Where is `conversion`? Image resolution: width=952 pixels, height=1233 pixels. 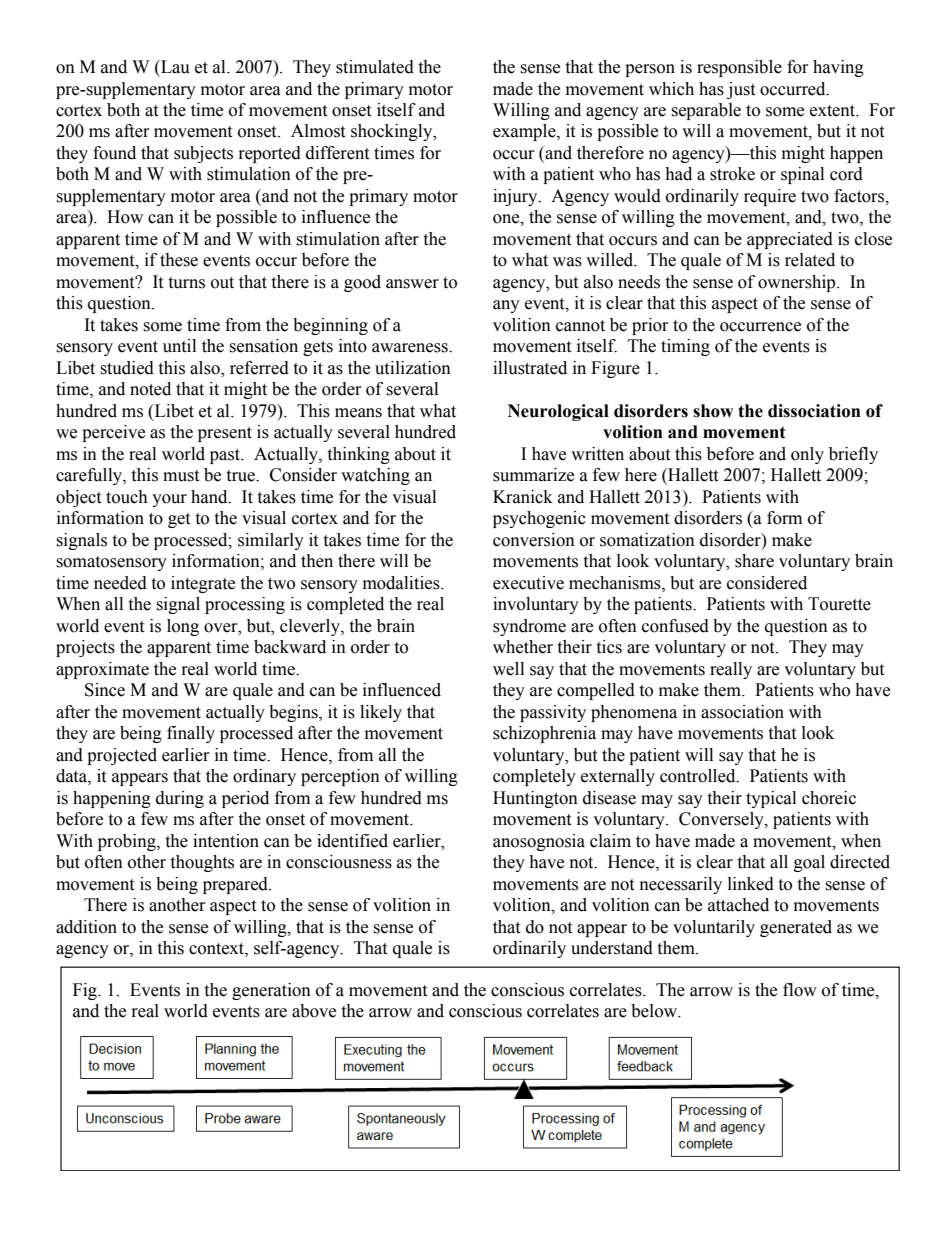 conversion is located at coordinates (534, 540).
